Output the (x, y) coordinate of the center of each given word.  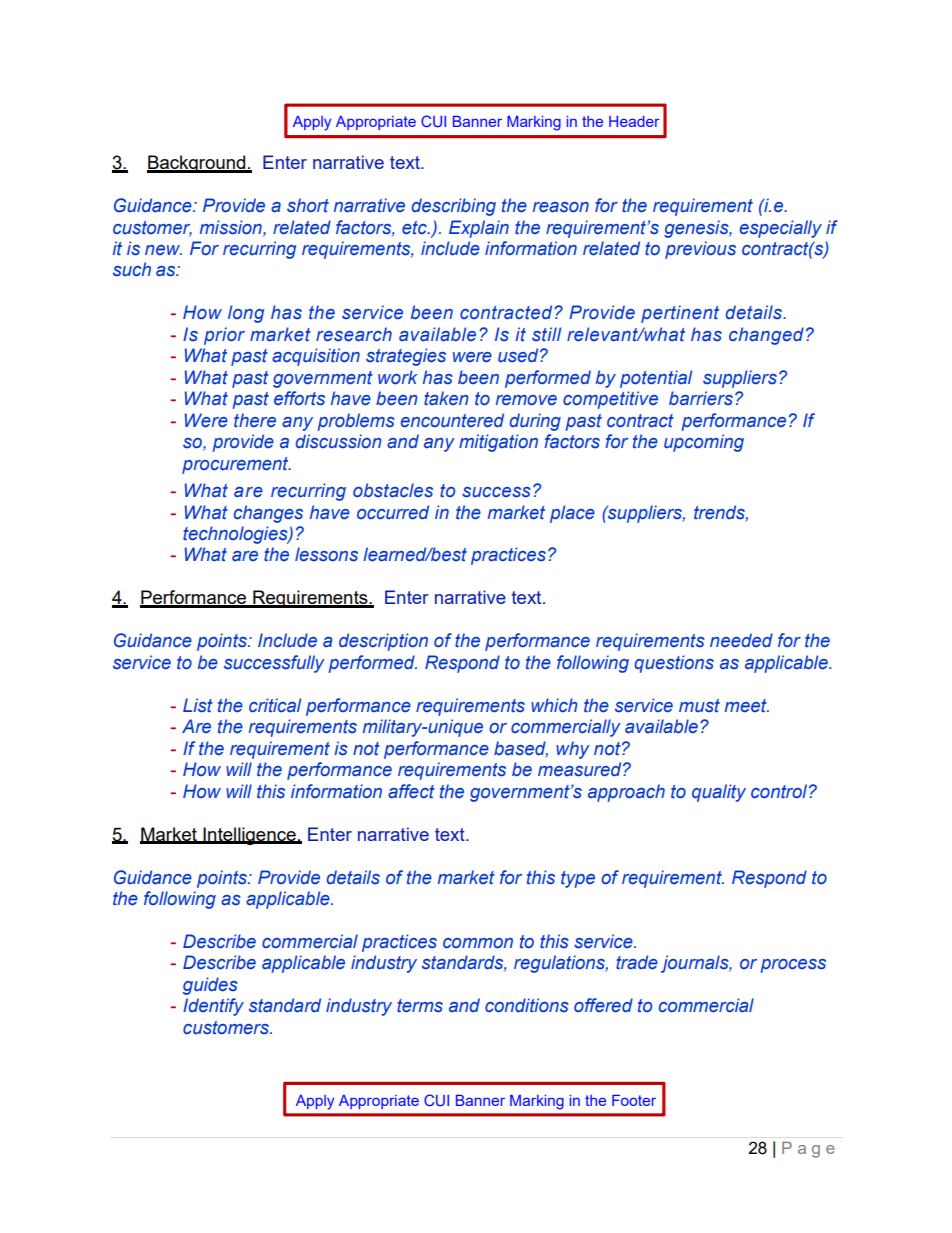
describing (454, 207)
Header (634, 121)
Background (197, 164)
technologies (236, 535)
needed (741, 640)
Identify (213, 1007)
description (383, 642)
